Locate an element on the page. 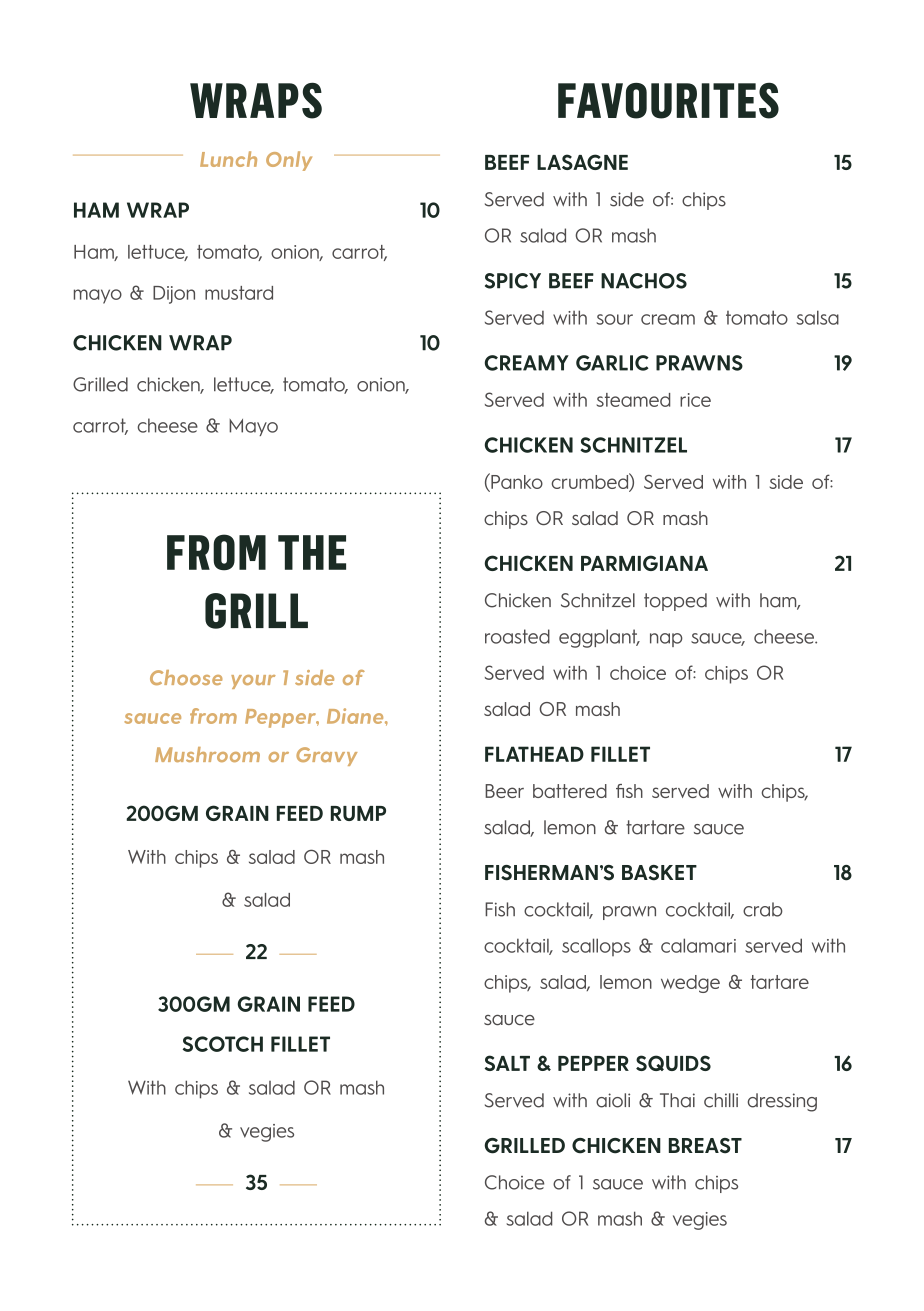 Image resolution: width=924 pixels, height=1311 pixels. FAVOURITES is located at coordinates (668, 100).
